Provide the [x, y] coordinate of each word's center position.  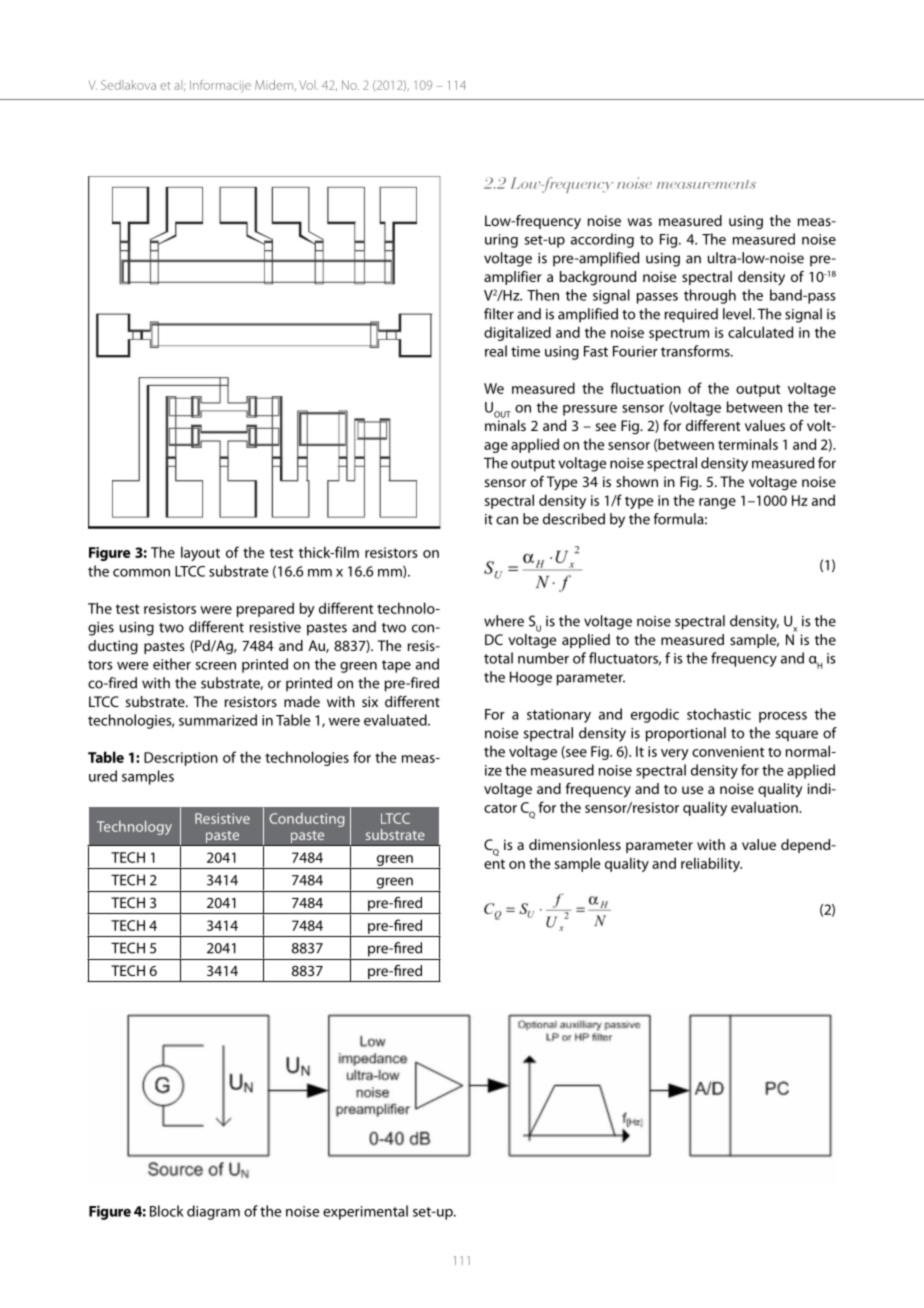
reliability [711, 864]
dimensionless [575, 844]
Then [543, 295]
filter [499, 314]
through [710, 296]
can [507, 520]
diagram [213, 1212]
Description [181, 759]
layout [200, 553]
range [717, 503]
